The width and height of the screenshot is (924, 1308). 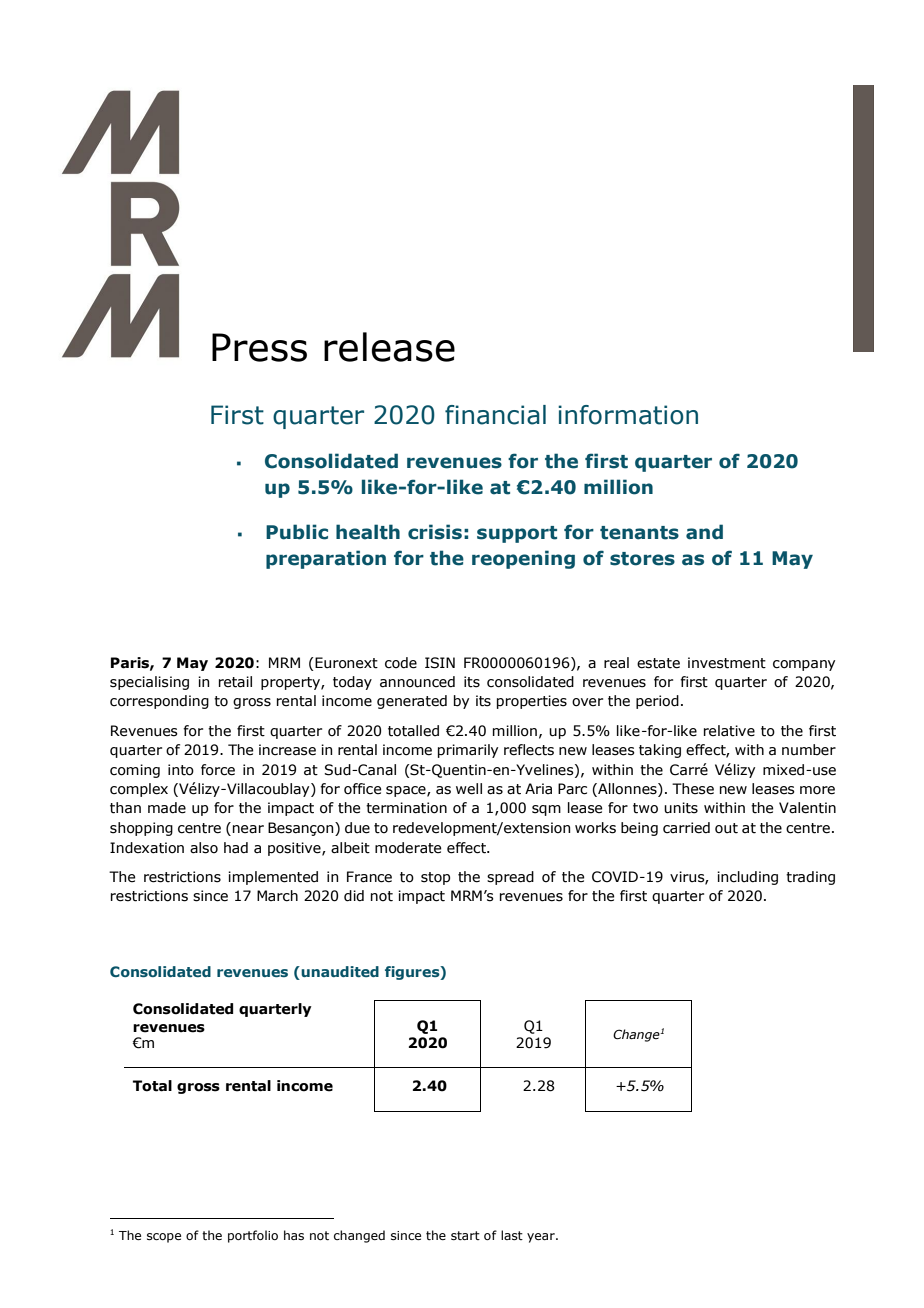 What do you see at coordinates (259, 347) in the screenshot?
I see `Press` at bounding box center [259, 347].
